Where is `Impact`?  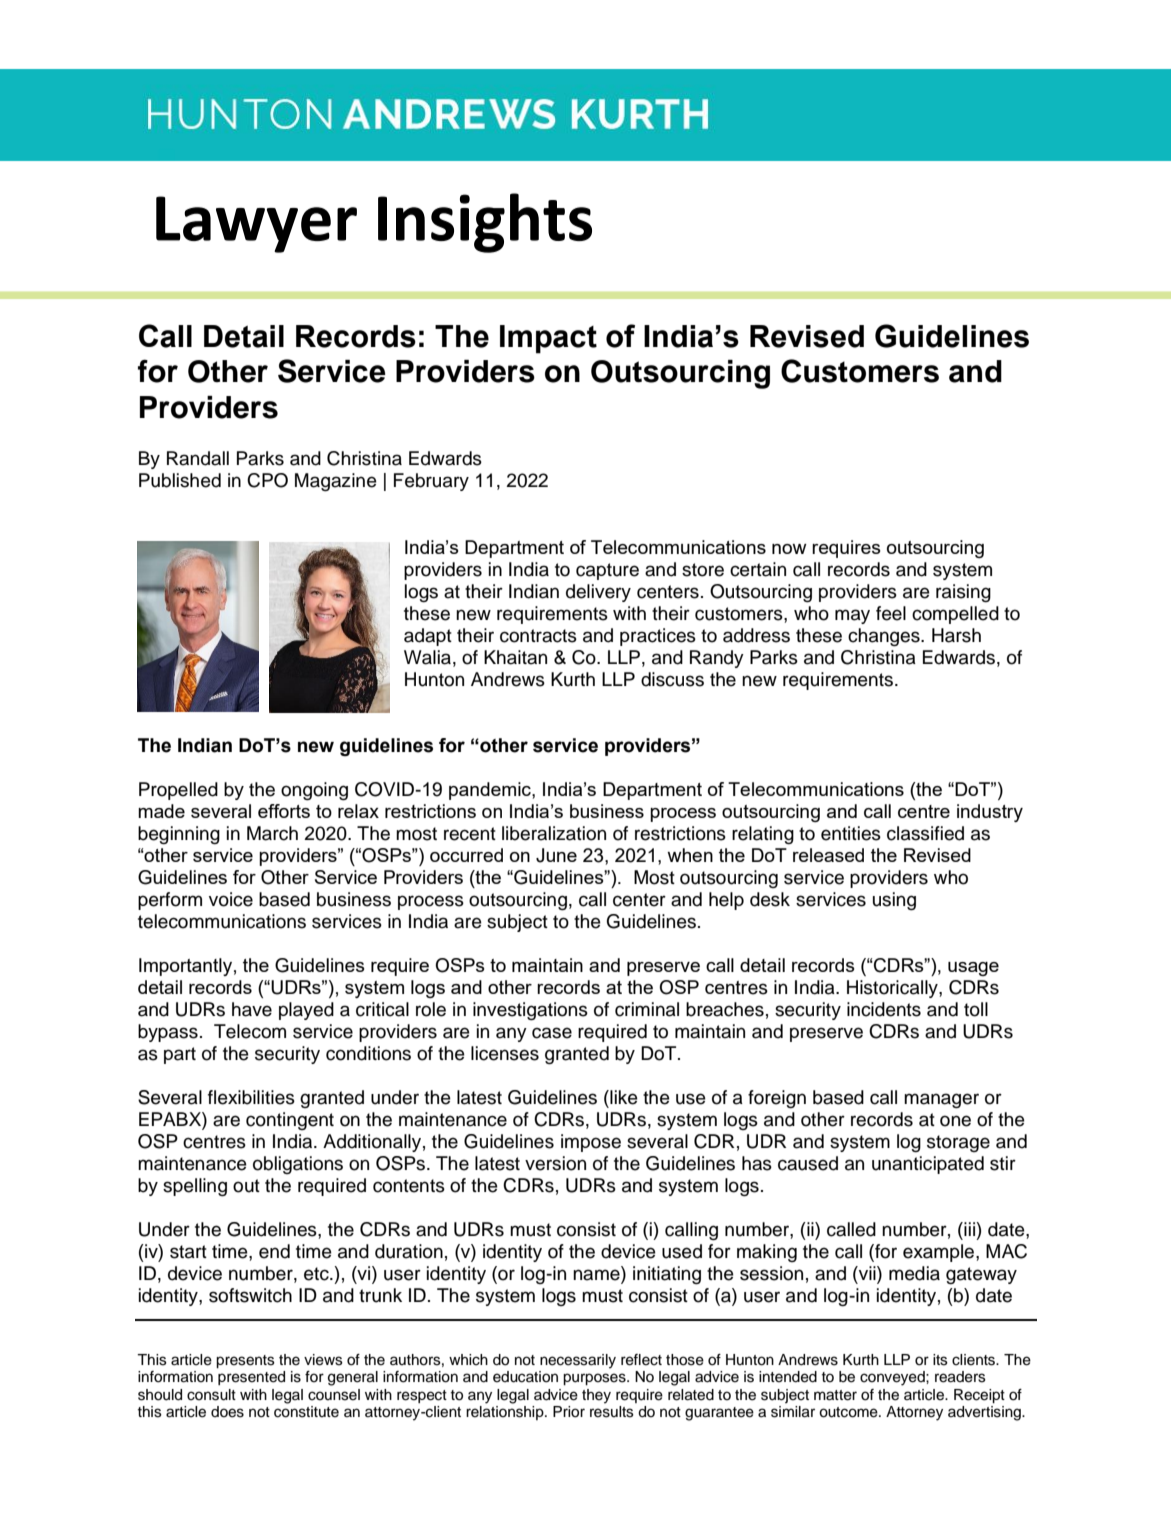
Impact is located at coordinates (548, 339).
